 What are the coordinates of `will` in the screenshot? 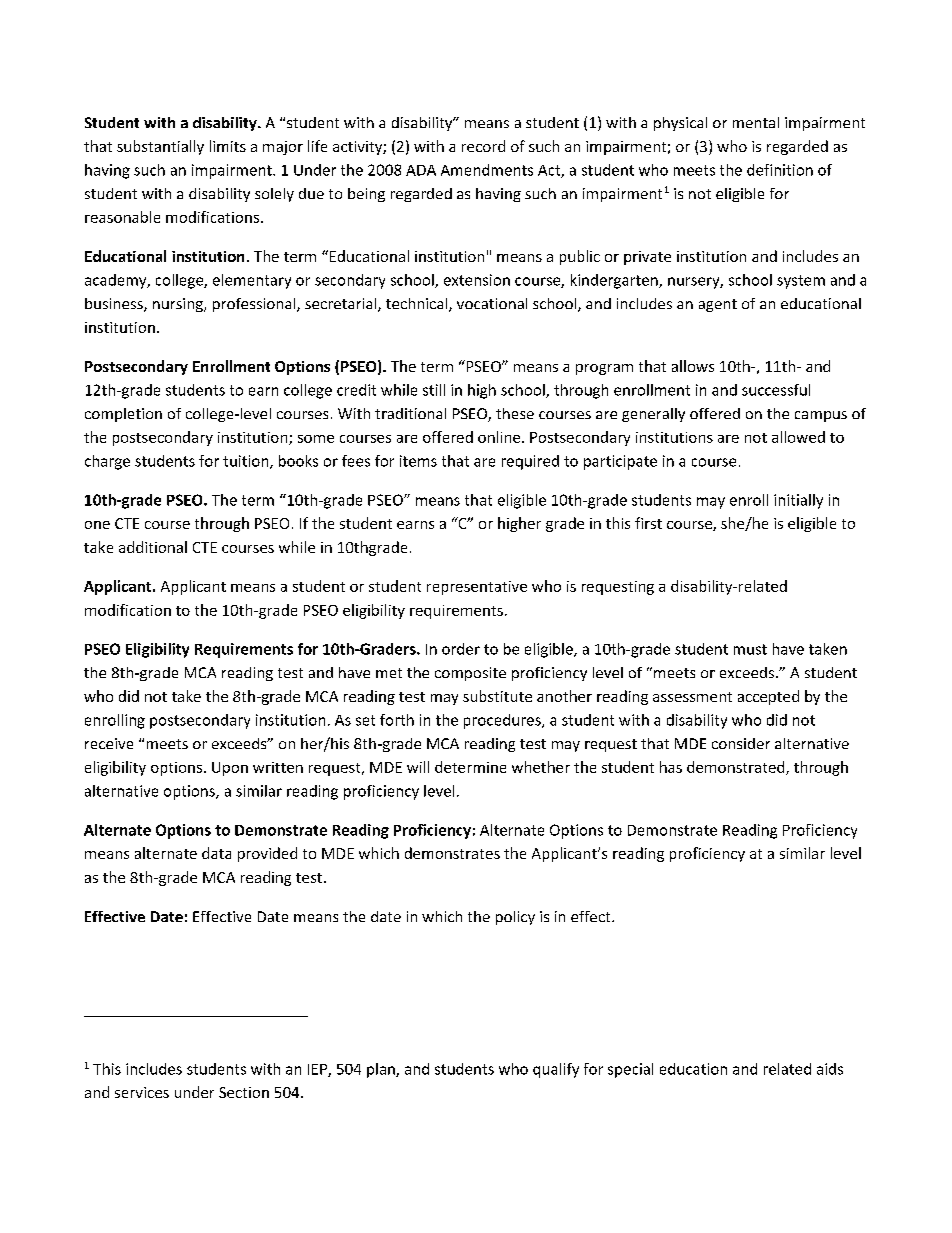 It's located at (418, 767).
